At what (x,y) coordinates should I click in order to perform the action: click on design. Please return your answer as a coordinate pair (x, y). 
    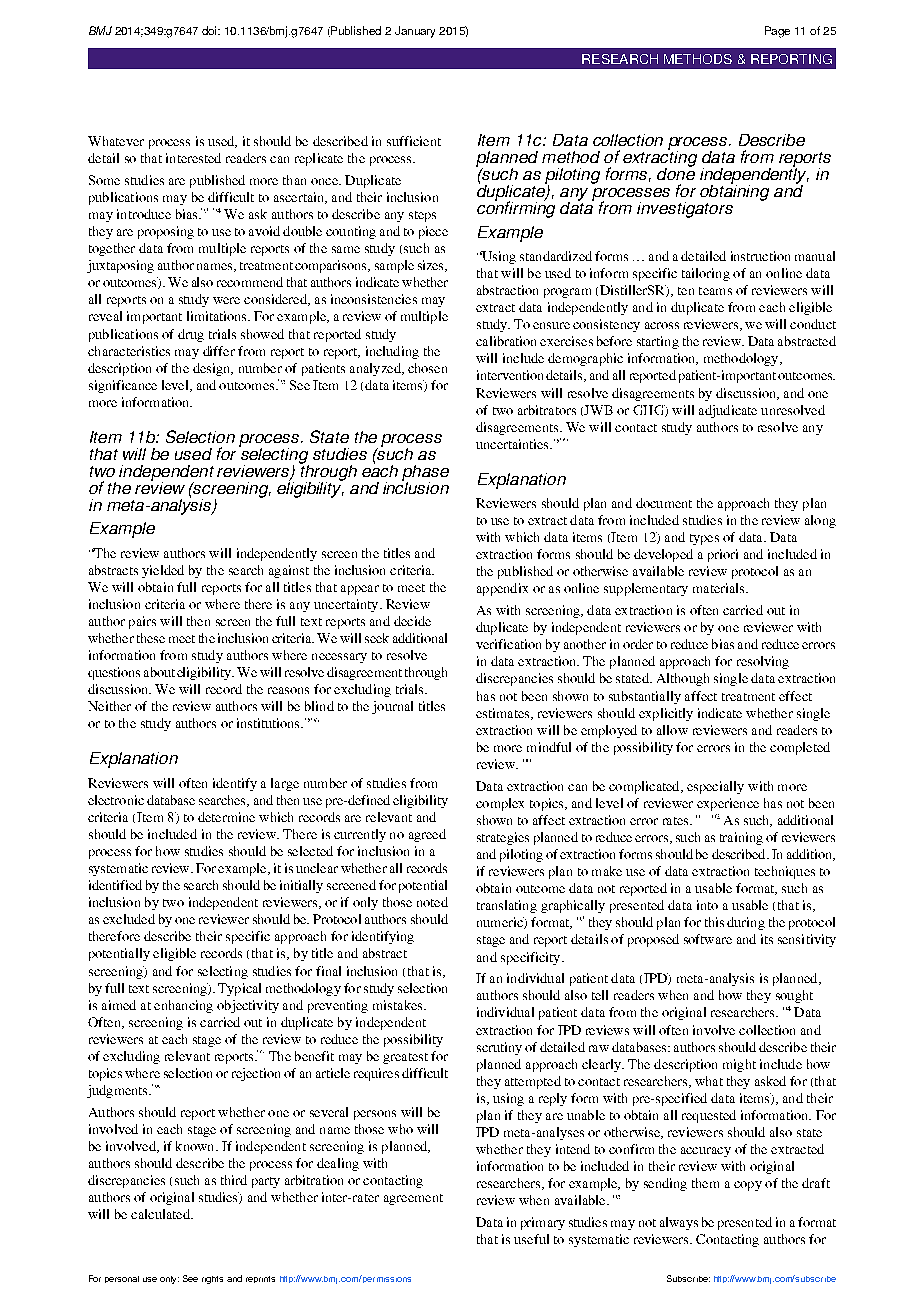
    Looking at the image, I should click on (213, 369).
